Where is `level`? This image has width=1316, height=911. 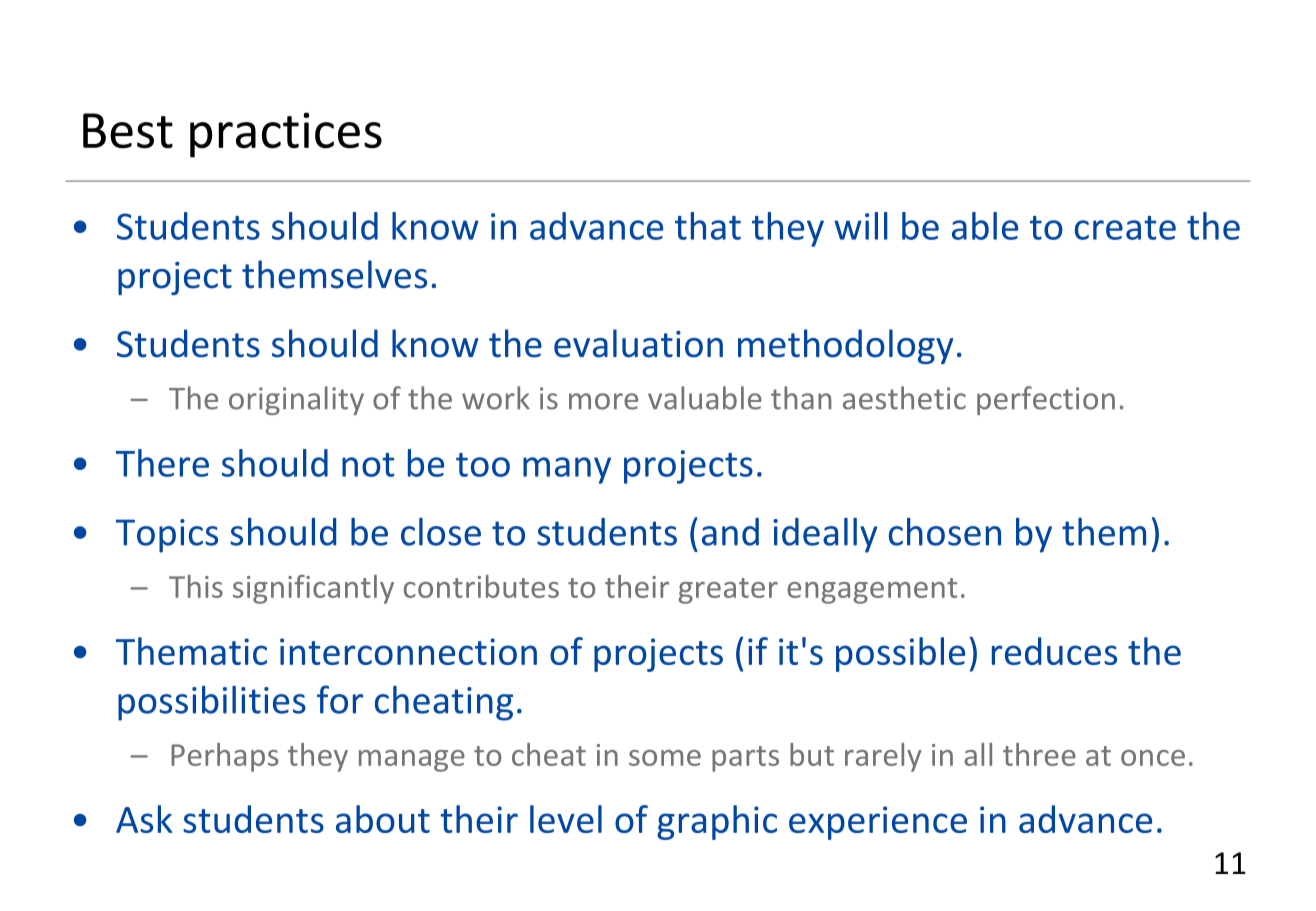
level is located at coordinates (566, 819).
